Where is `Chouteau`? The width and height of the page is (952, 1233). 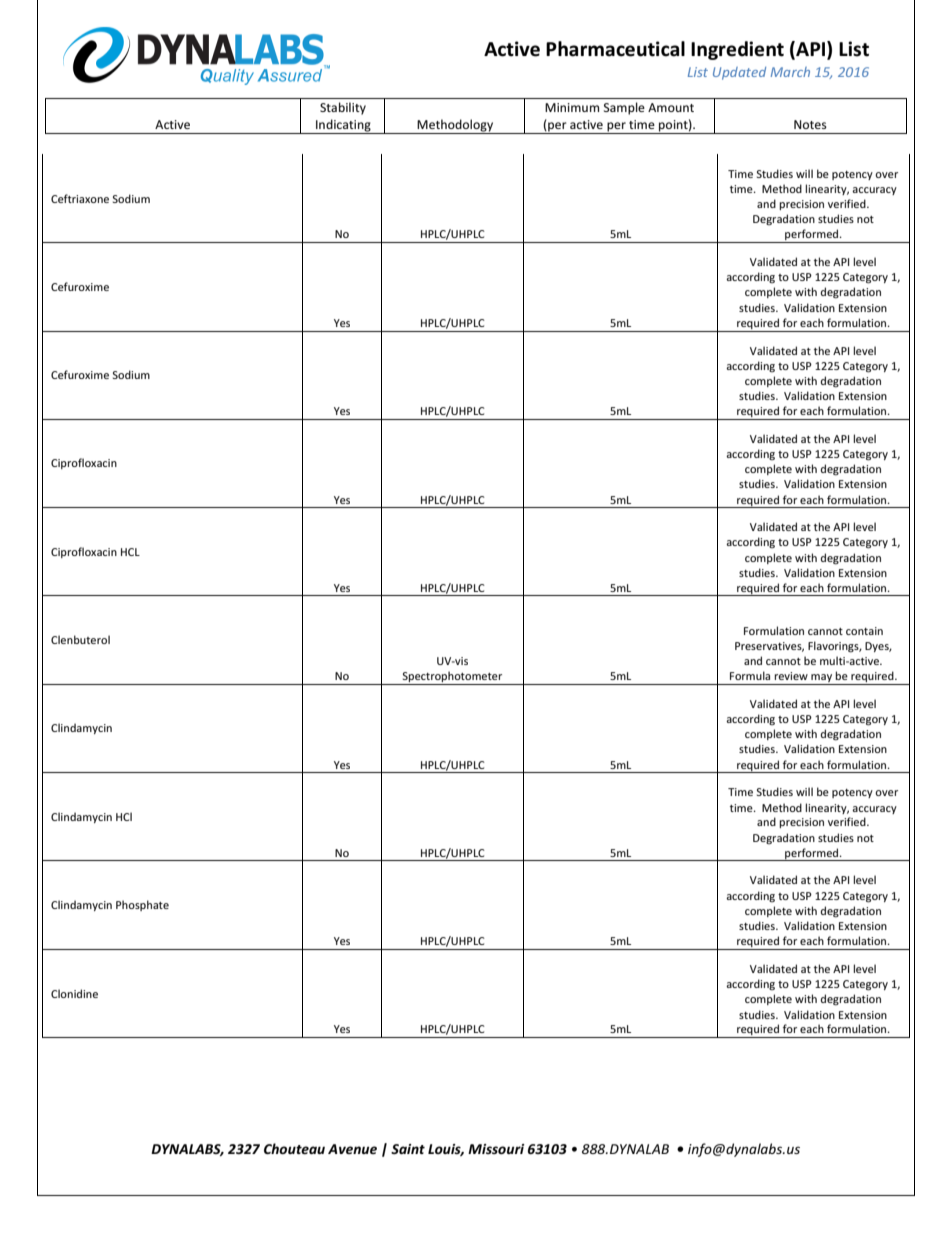
Chouteau is located at coordinates (294, 1148).
